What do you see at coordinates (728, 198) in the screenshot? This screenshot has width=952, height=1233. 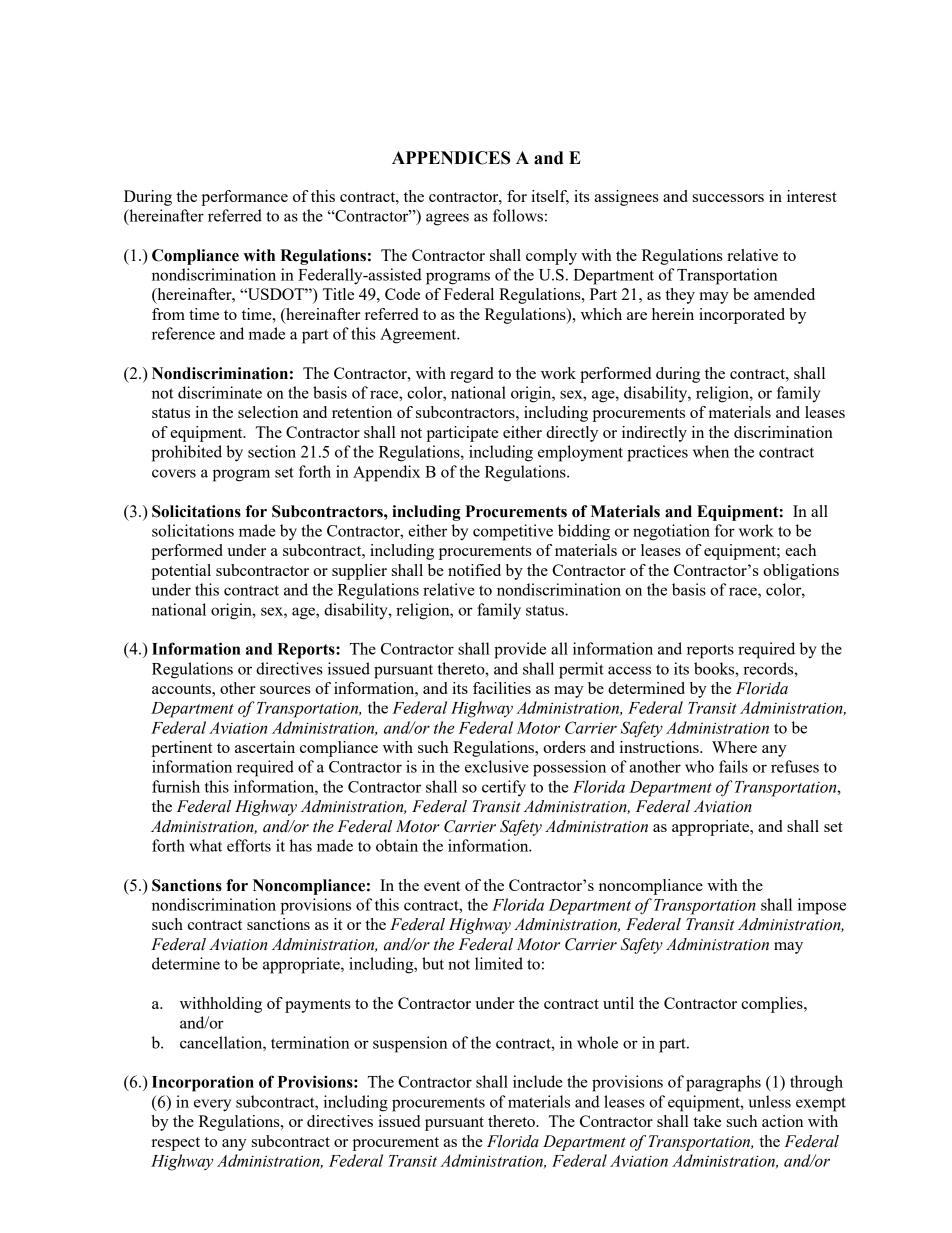 I see `successors` at bounding box center [728, 198].
